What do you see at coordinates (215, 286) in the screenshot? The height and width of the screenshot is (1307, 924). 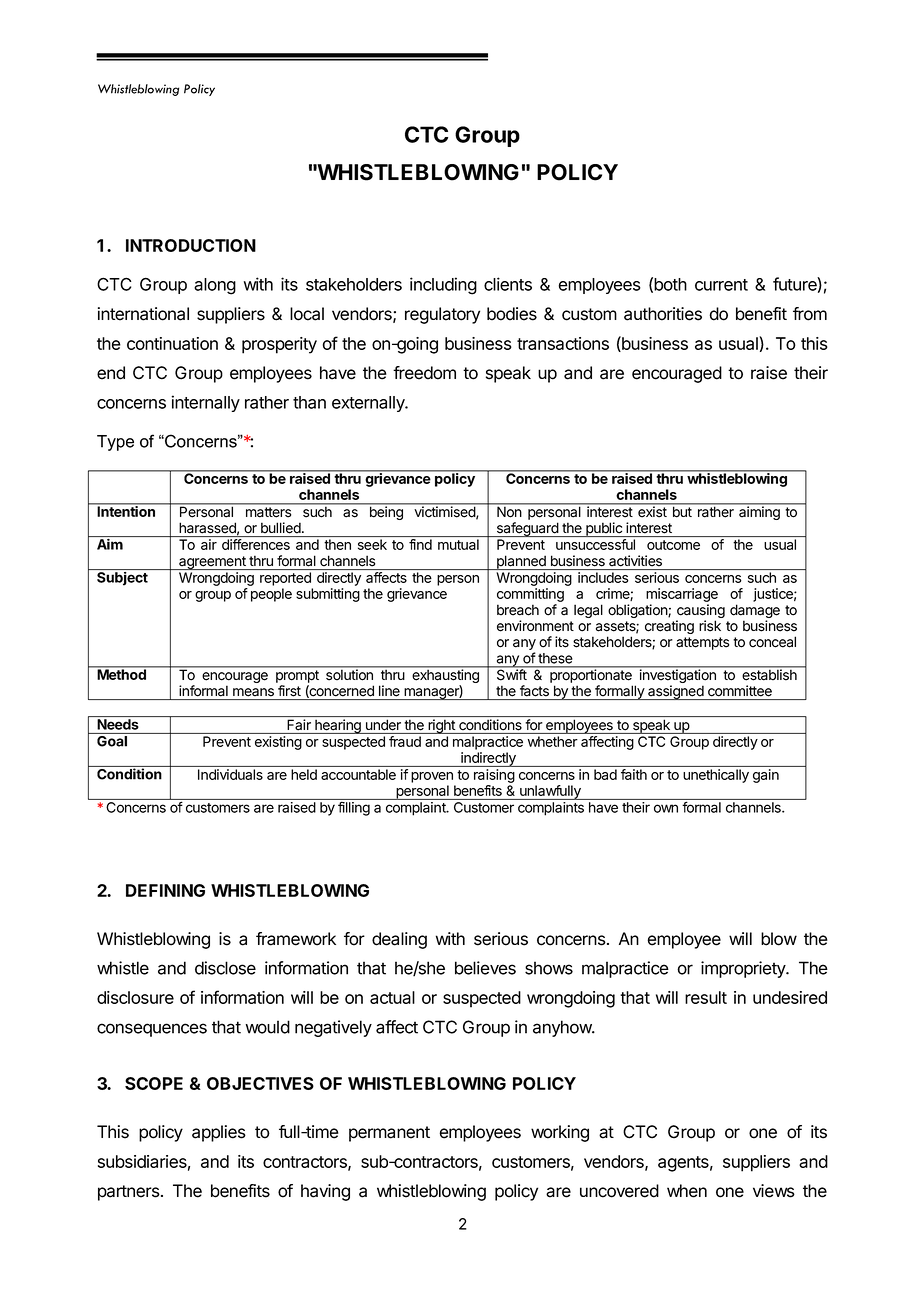 I see `along` at bounding box center [215, 286].
